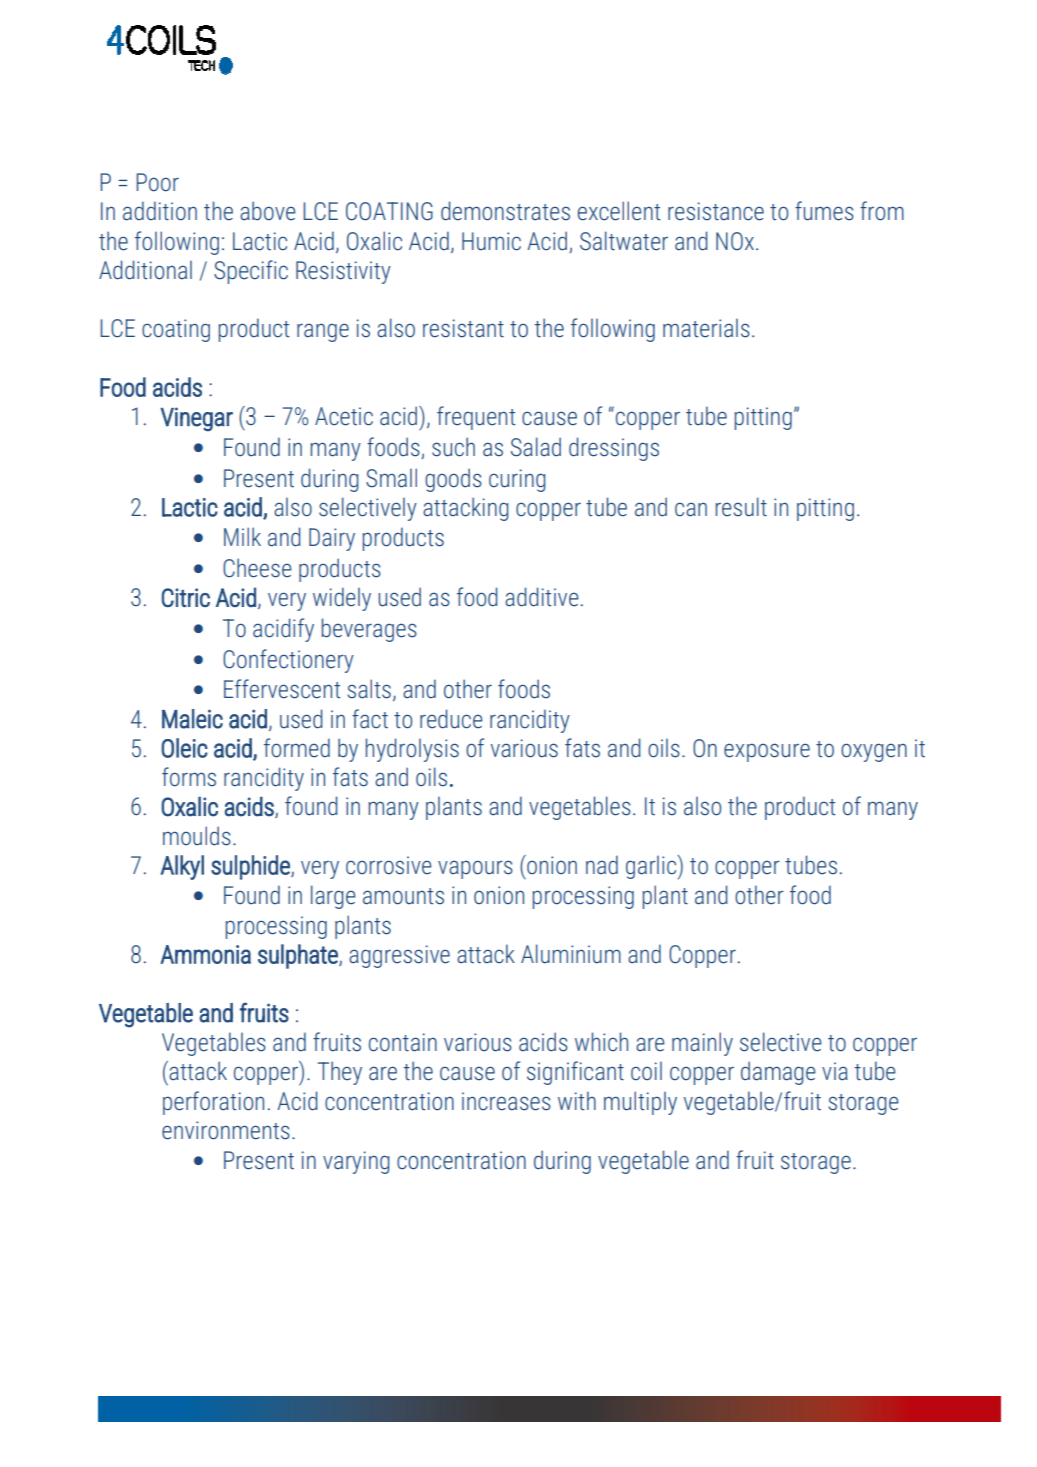 Image resolution: width=1037 pixels, height=1467 pixels. Describe the element at coordinates (505, 211) in the page. I see `demonstrates` at that location.
